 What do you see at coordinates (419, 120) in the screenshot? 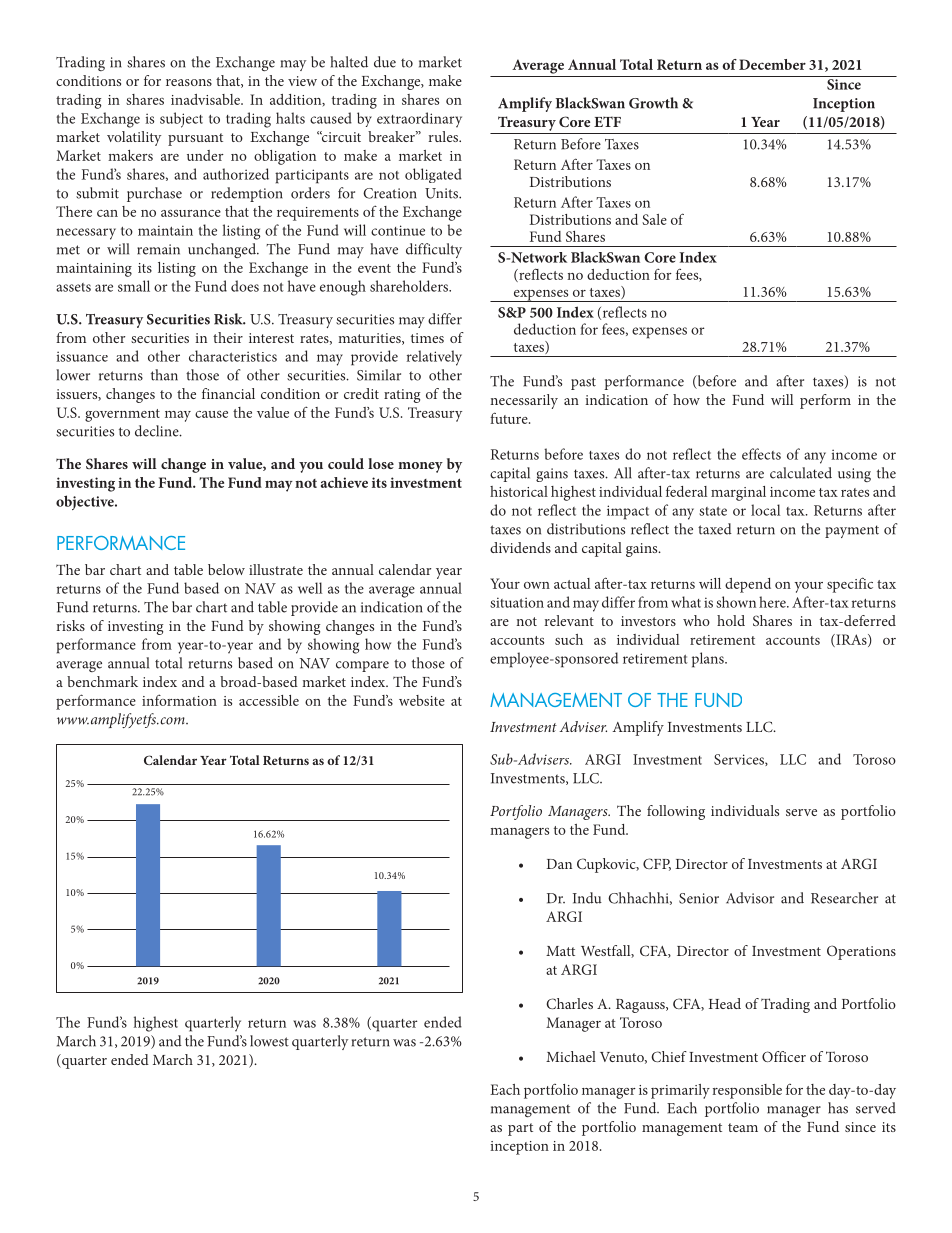
I see `extraordinary` at bounding box center [419, 120].
